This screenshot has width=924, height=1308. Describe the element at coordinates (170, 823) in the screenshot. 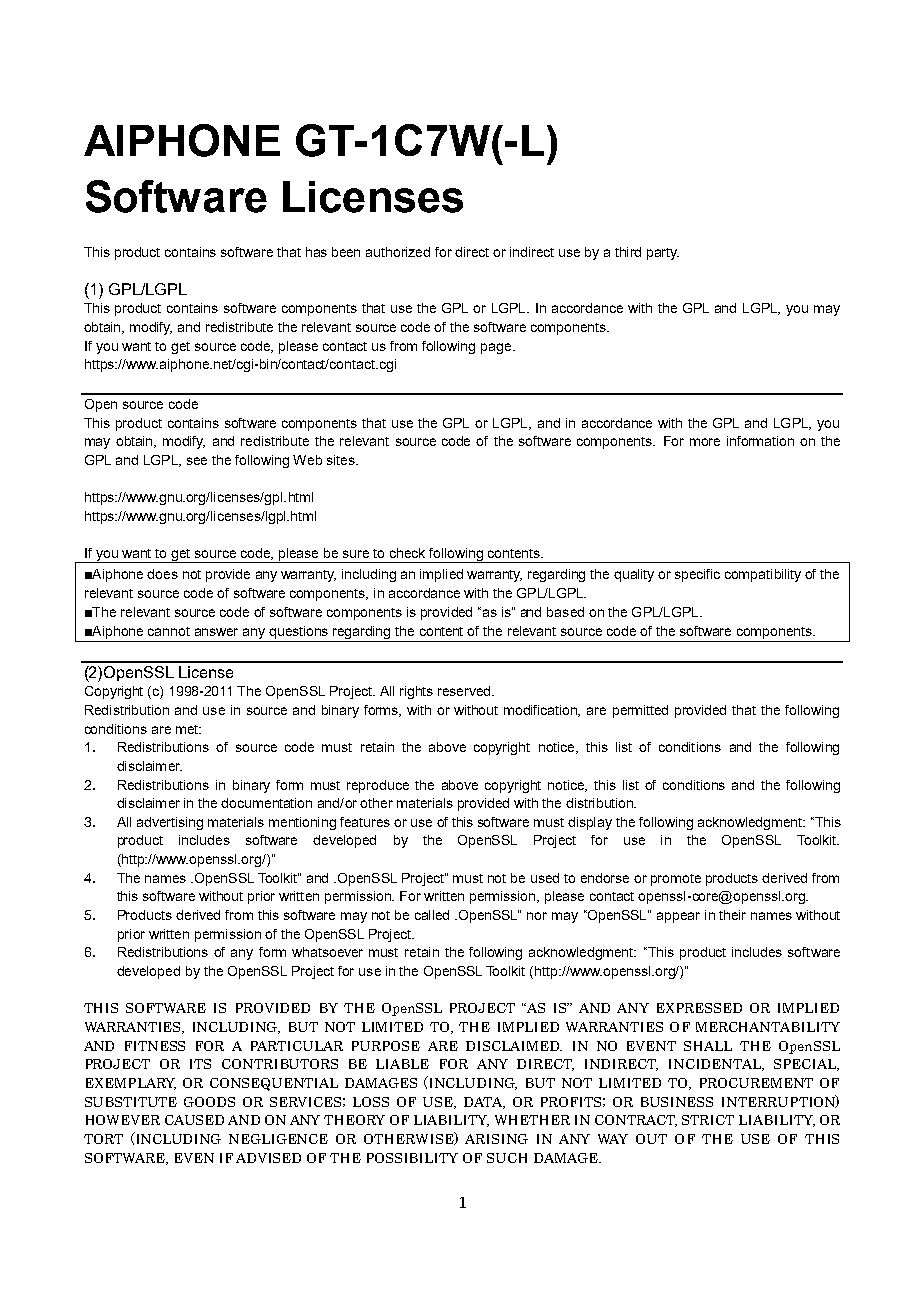

I see `advertising` at that location.
